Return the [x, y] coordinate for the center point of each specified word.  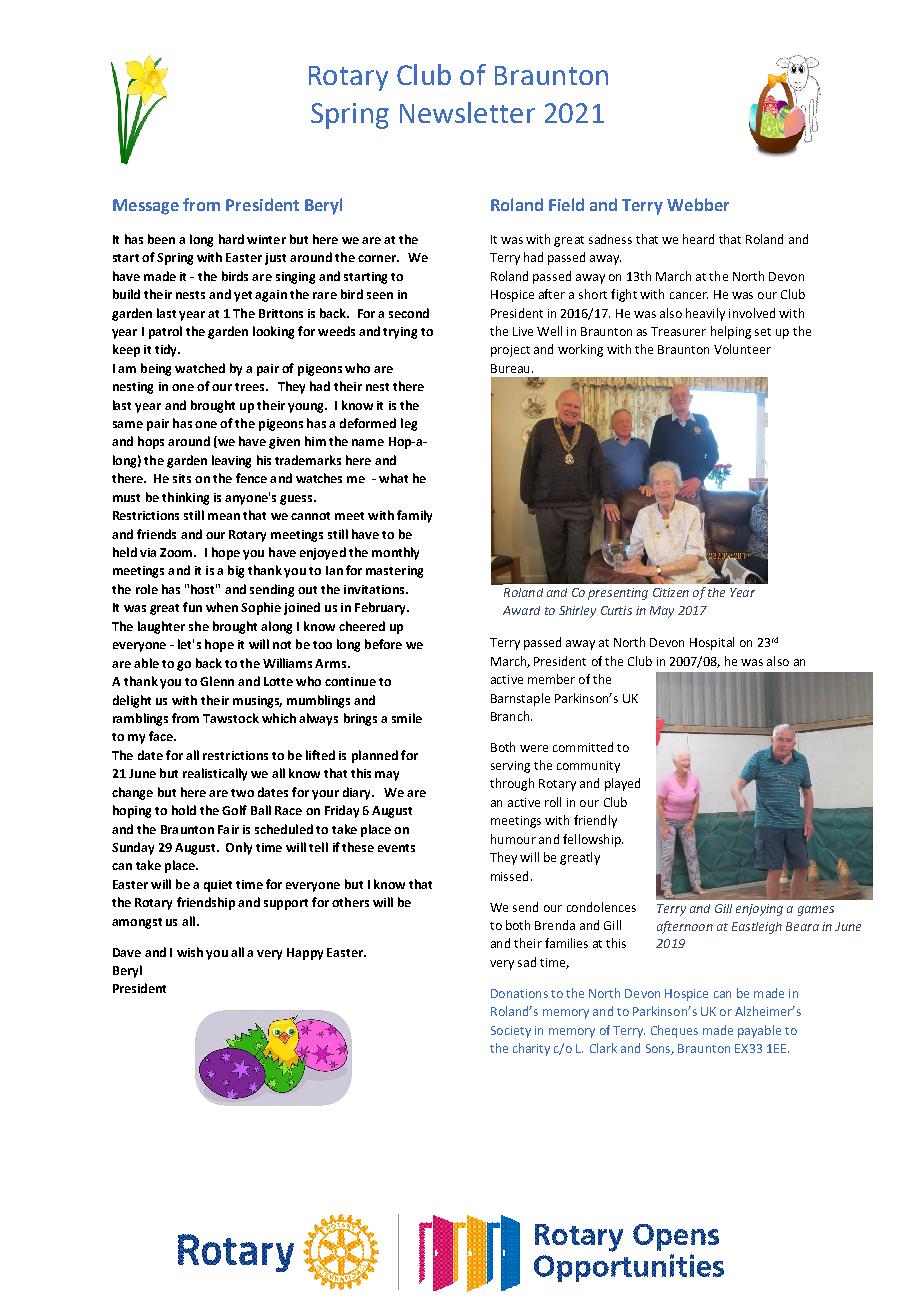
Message [146, 207]
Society [511, 1032]
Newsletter [467, 112]
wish [190, 952]
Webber [698, 204]
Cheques [674, 1031]
